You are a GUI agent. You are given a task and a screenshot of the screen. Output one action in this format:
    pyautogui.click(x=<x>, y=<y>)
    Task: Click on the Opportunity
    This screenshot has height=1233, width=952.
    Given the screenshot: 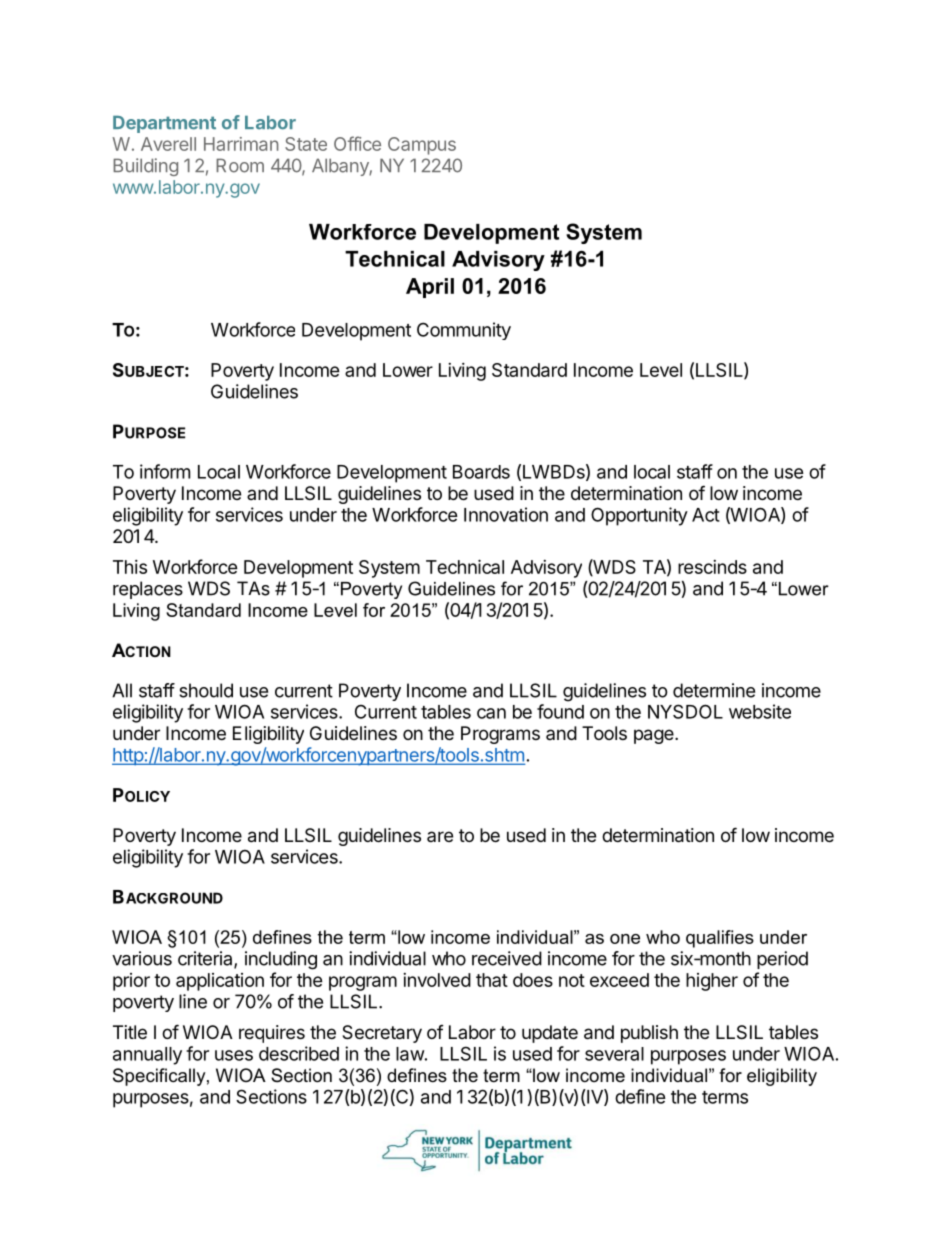 What is the action you would take?
    pyautogui.click(x=639, y=516)
